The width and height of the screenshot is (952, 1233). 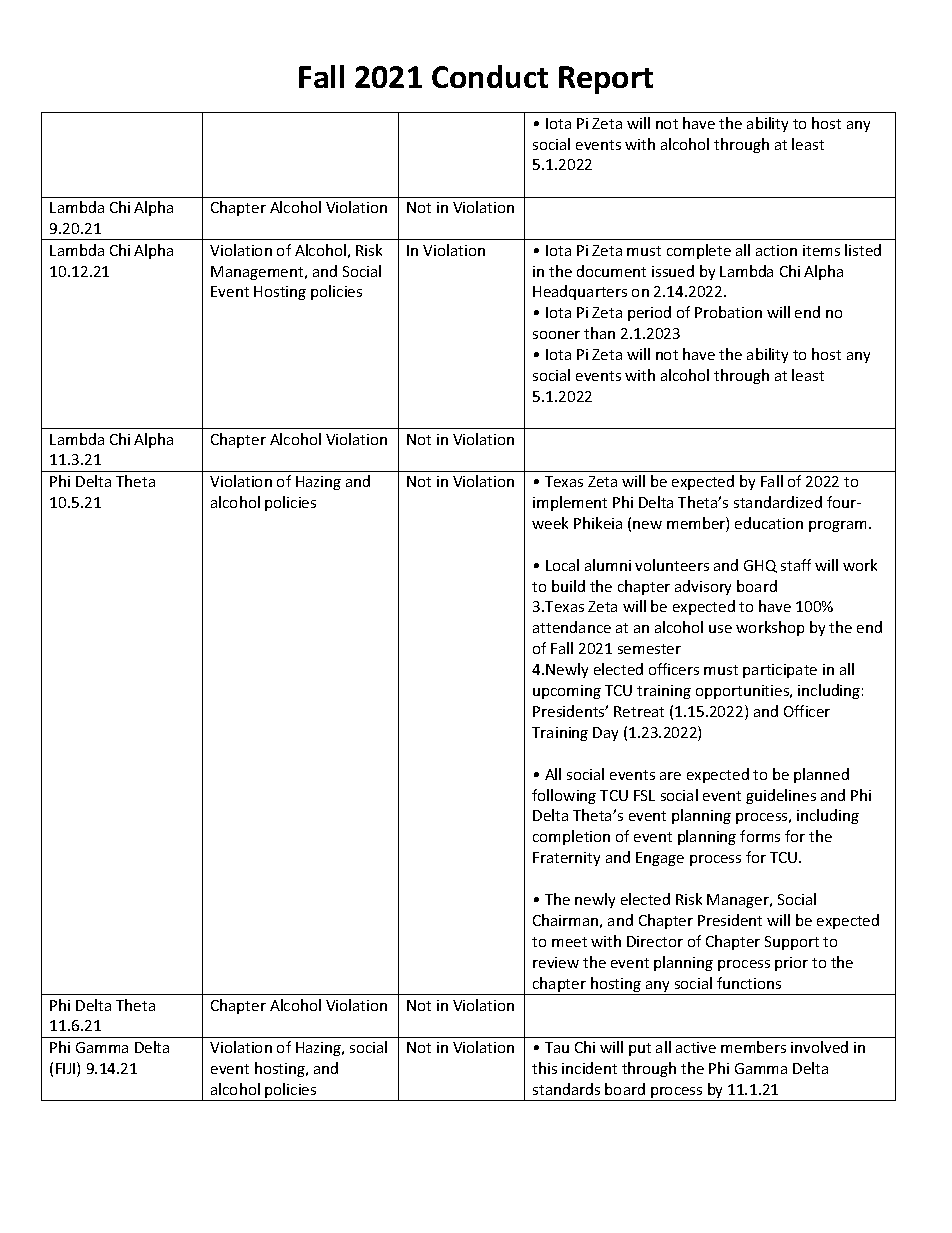 I want to click on sooner, so click(x=556, y=335).
